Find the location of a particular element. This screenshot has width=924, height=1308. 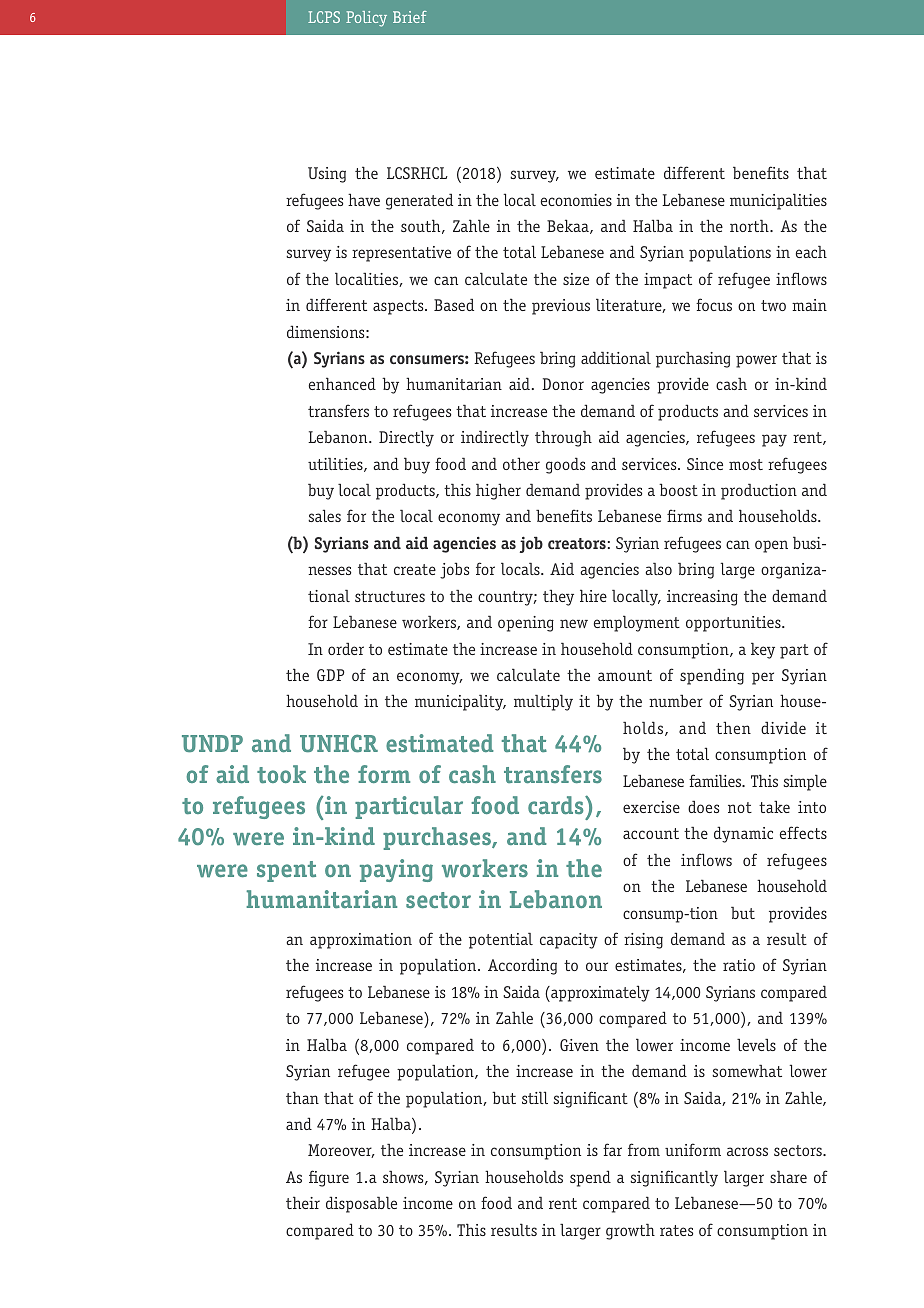

economies is located at coordinates (576, 200).
